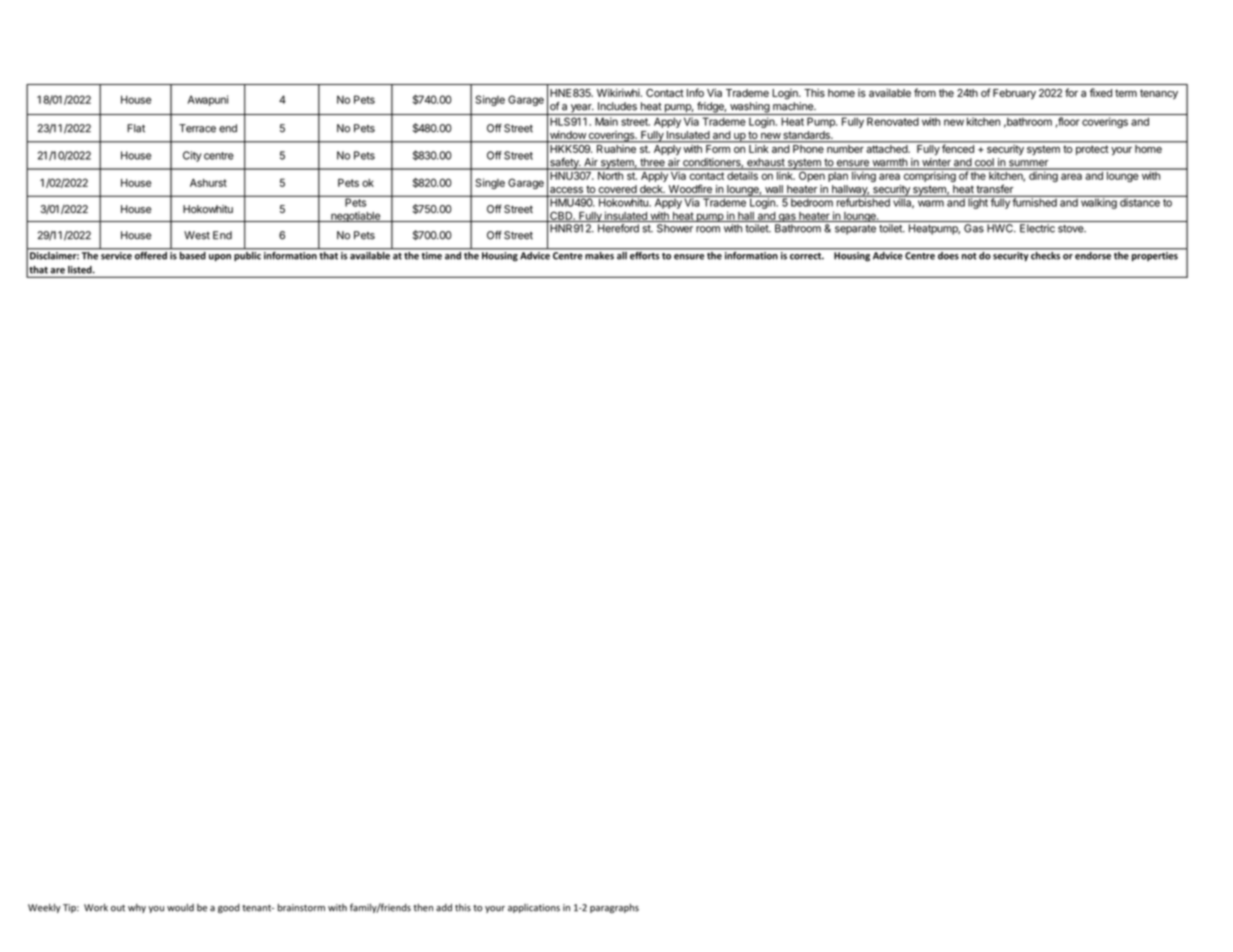 This image has height=952, width=1233. What do you see at coordinates (969, 256) in the image?
I see `not` at bounding box center [969, 256].
